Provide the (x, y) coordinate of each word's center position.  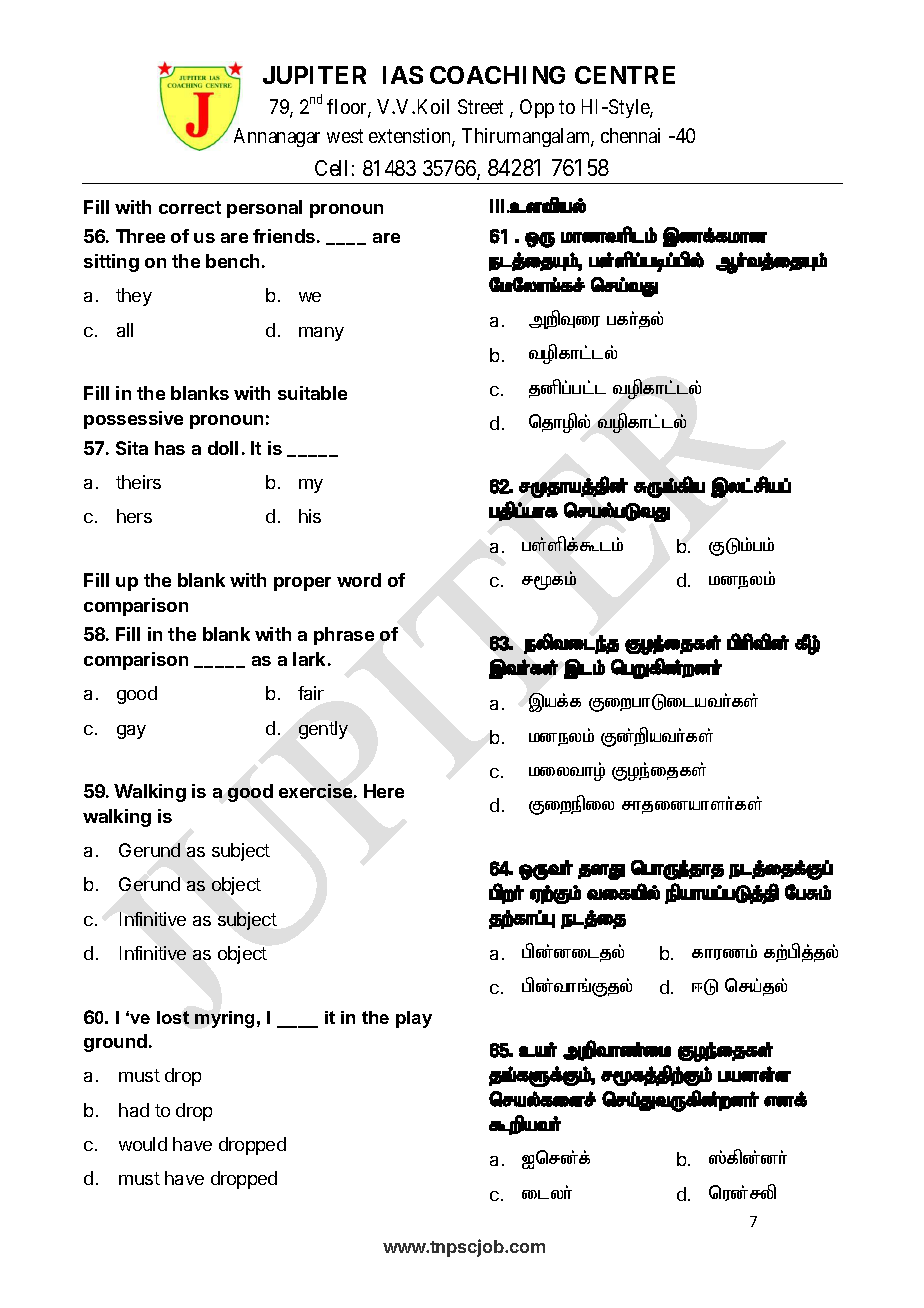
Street (480, 106)
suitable (312, 393)
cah (538, 1050)
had (134, 1110)
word (359, 580)
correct (190, 207)
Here (384, 791)
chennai (630, 135)
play (414, 1019)
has (170, 448)
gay (131, 732)
